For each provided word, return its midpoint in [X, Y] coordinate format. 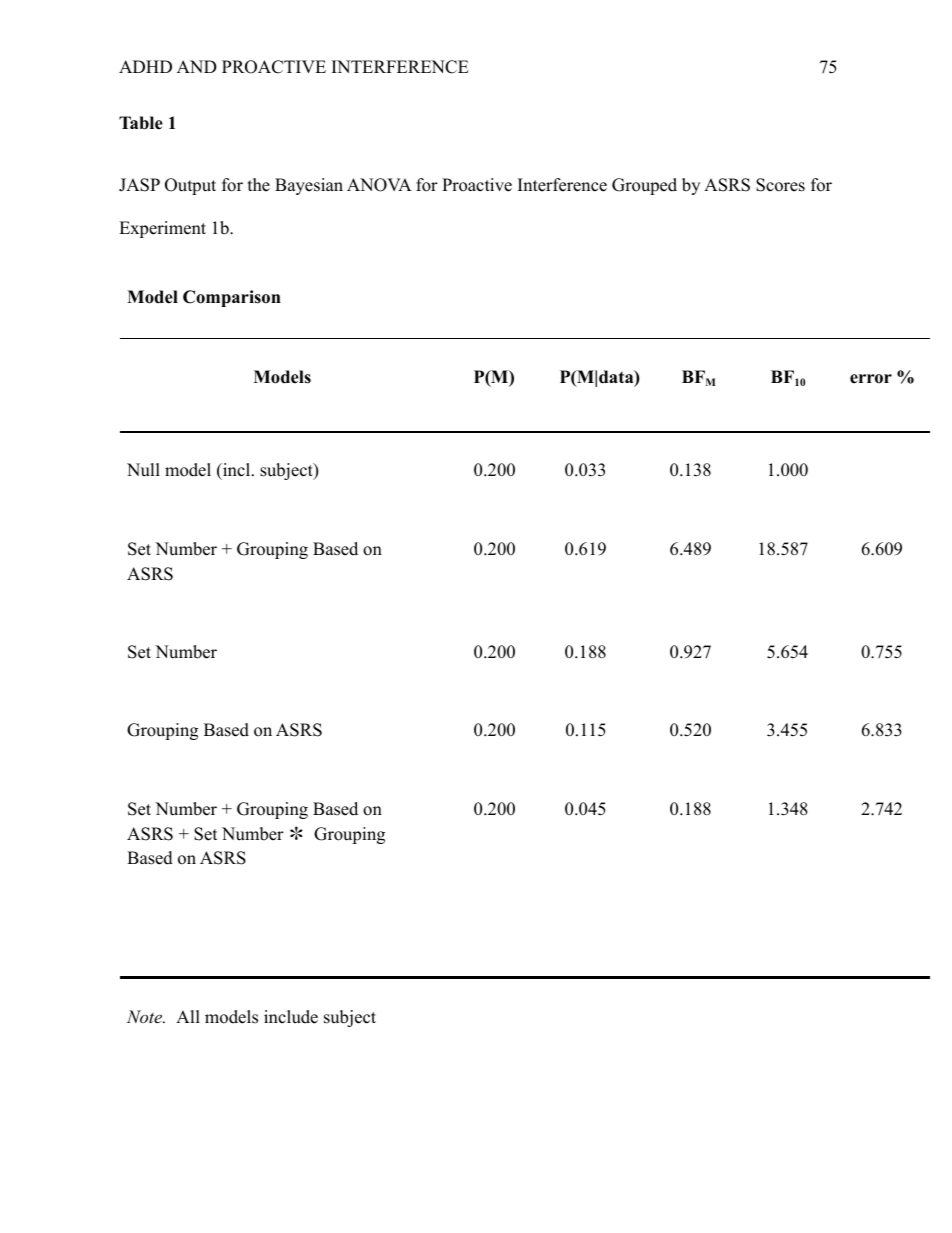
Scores [780, 185]
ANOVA [379, 185]
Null [143, 470]
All [188, 1016]
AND [197, 66]
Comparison [232, 298]
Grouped [644, 186]
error [871, 379]
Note [146, 1016]
